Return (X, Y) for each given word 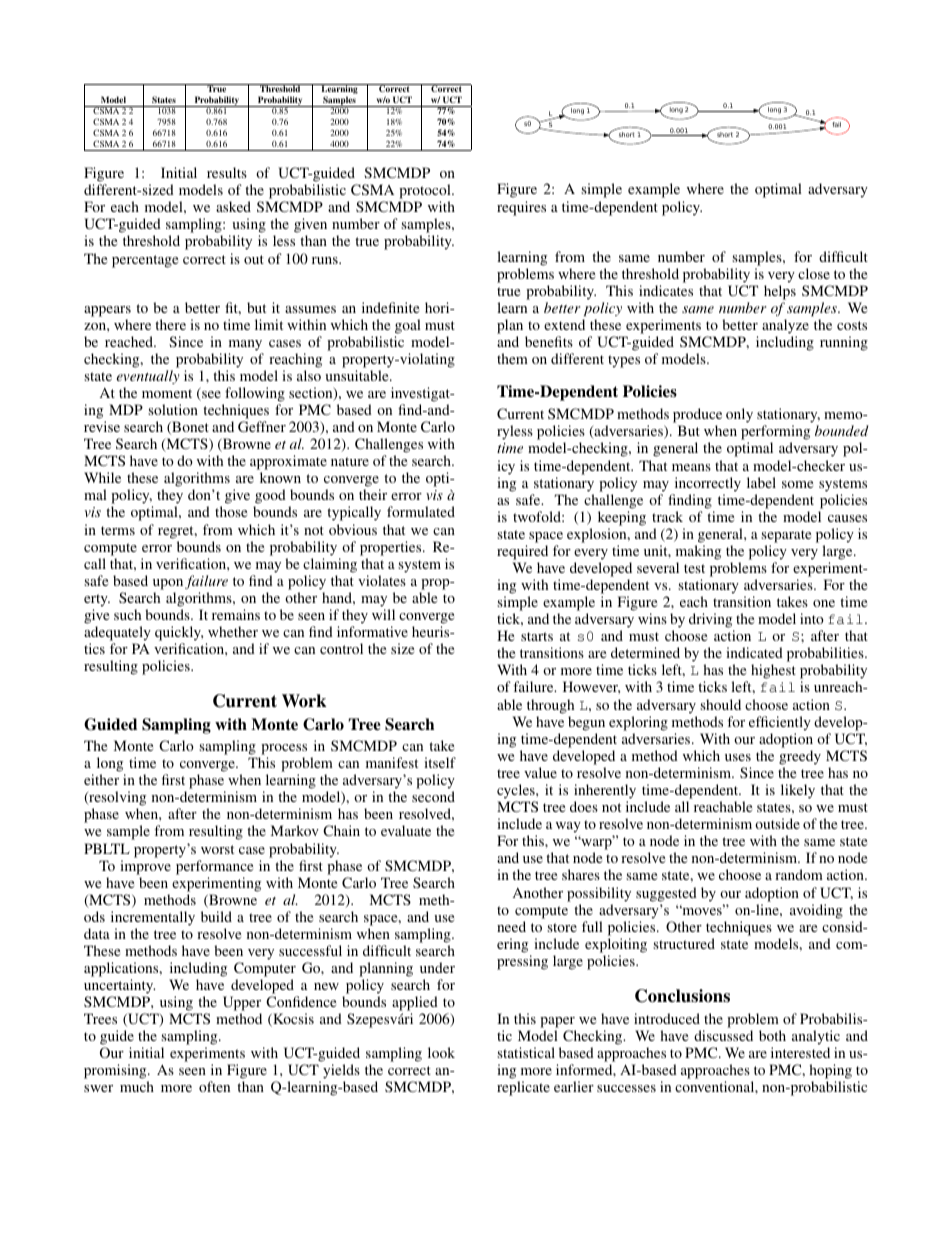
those (231, 511)
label (761, 482)
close (814, 273)
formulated (421, 511)
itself (440, 762)
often (214, 1086)
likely (798, 791)
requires (521, 208)
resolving (116, 800)
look (441, 1052)
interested (800, 1052)
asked (233, 206)
